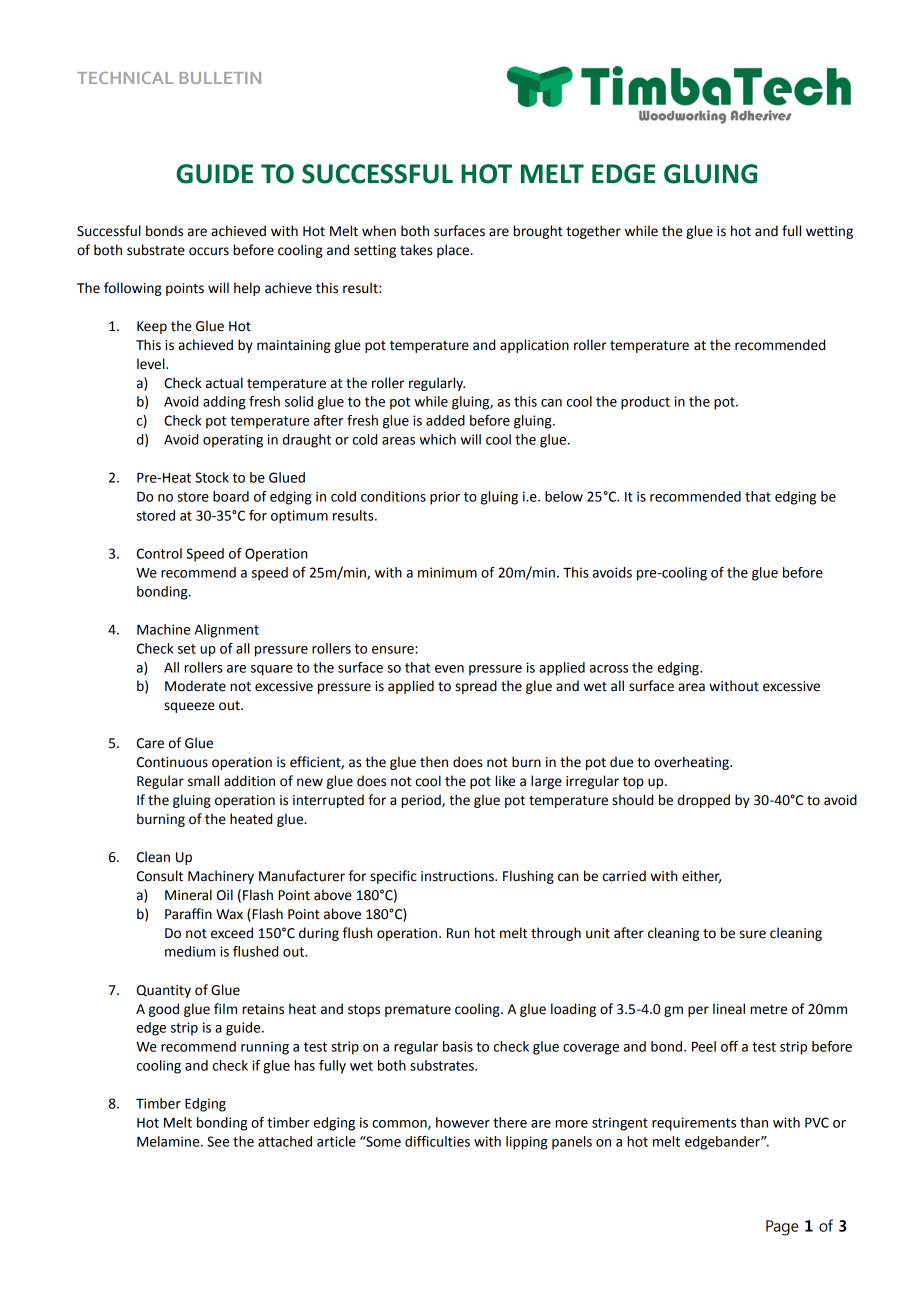  Describe the element at coordinates (203, 781) in the screenshot. I see `small` at that location.
